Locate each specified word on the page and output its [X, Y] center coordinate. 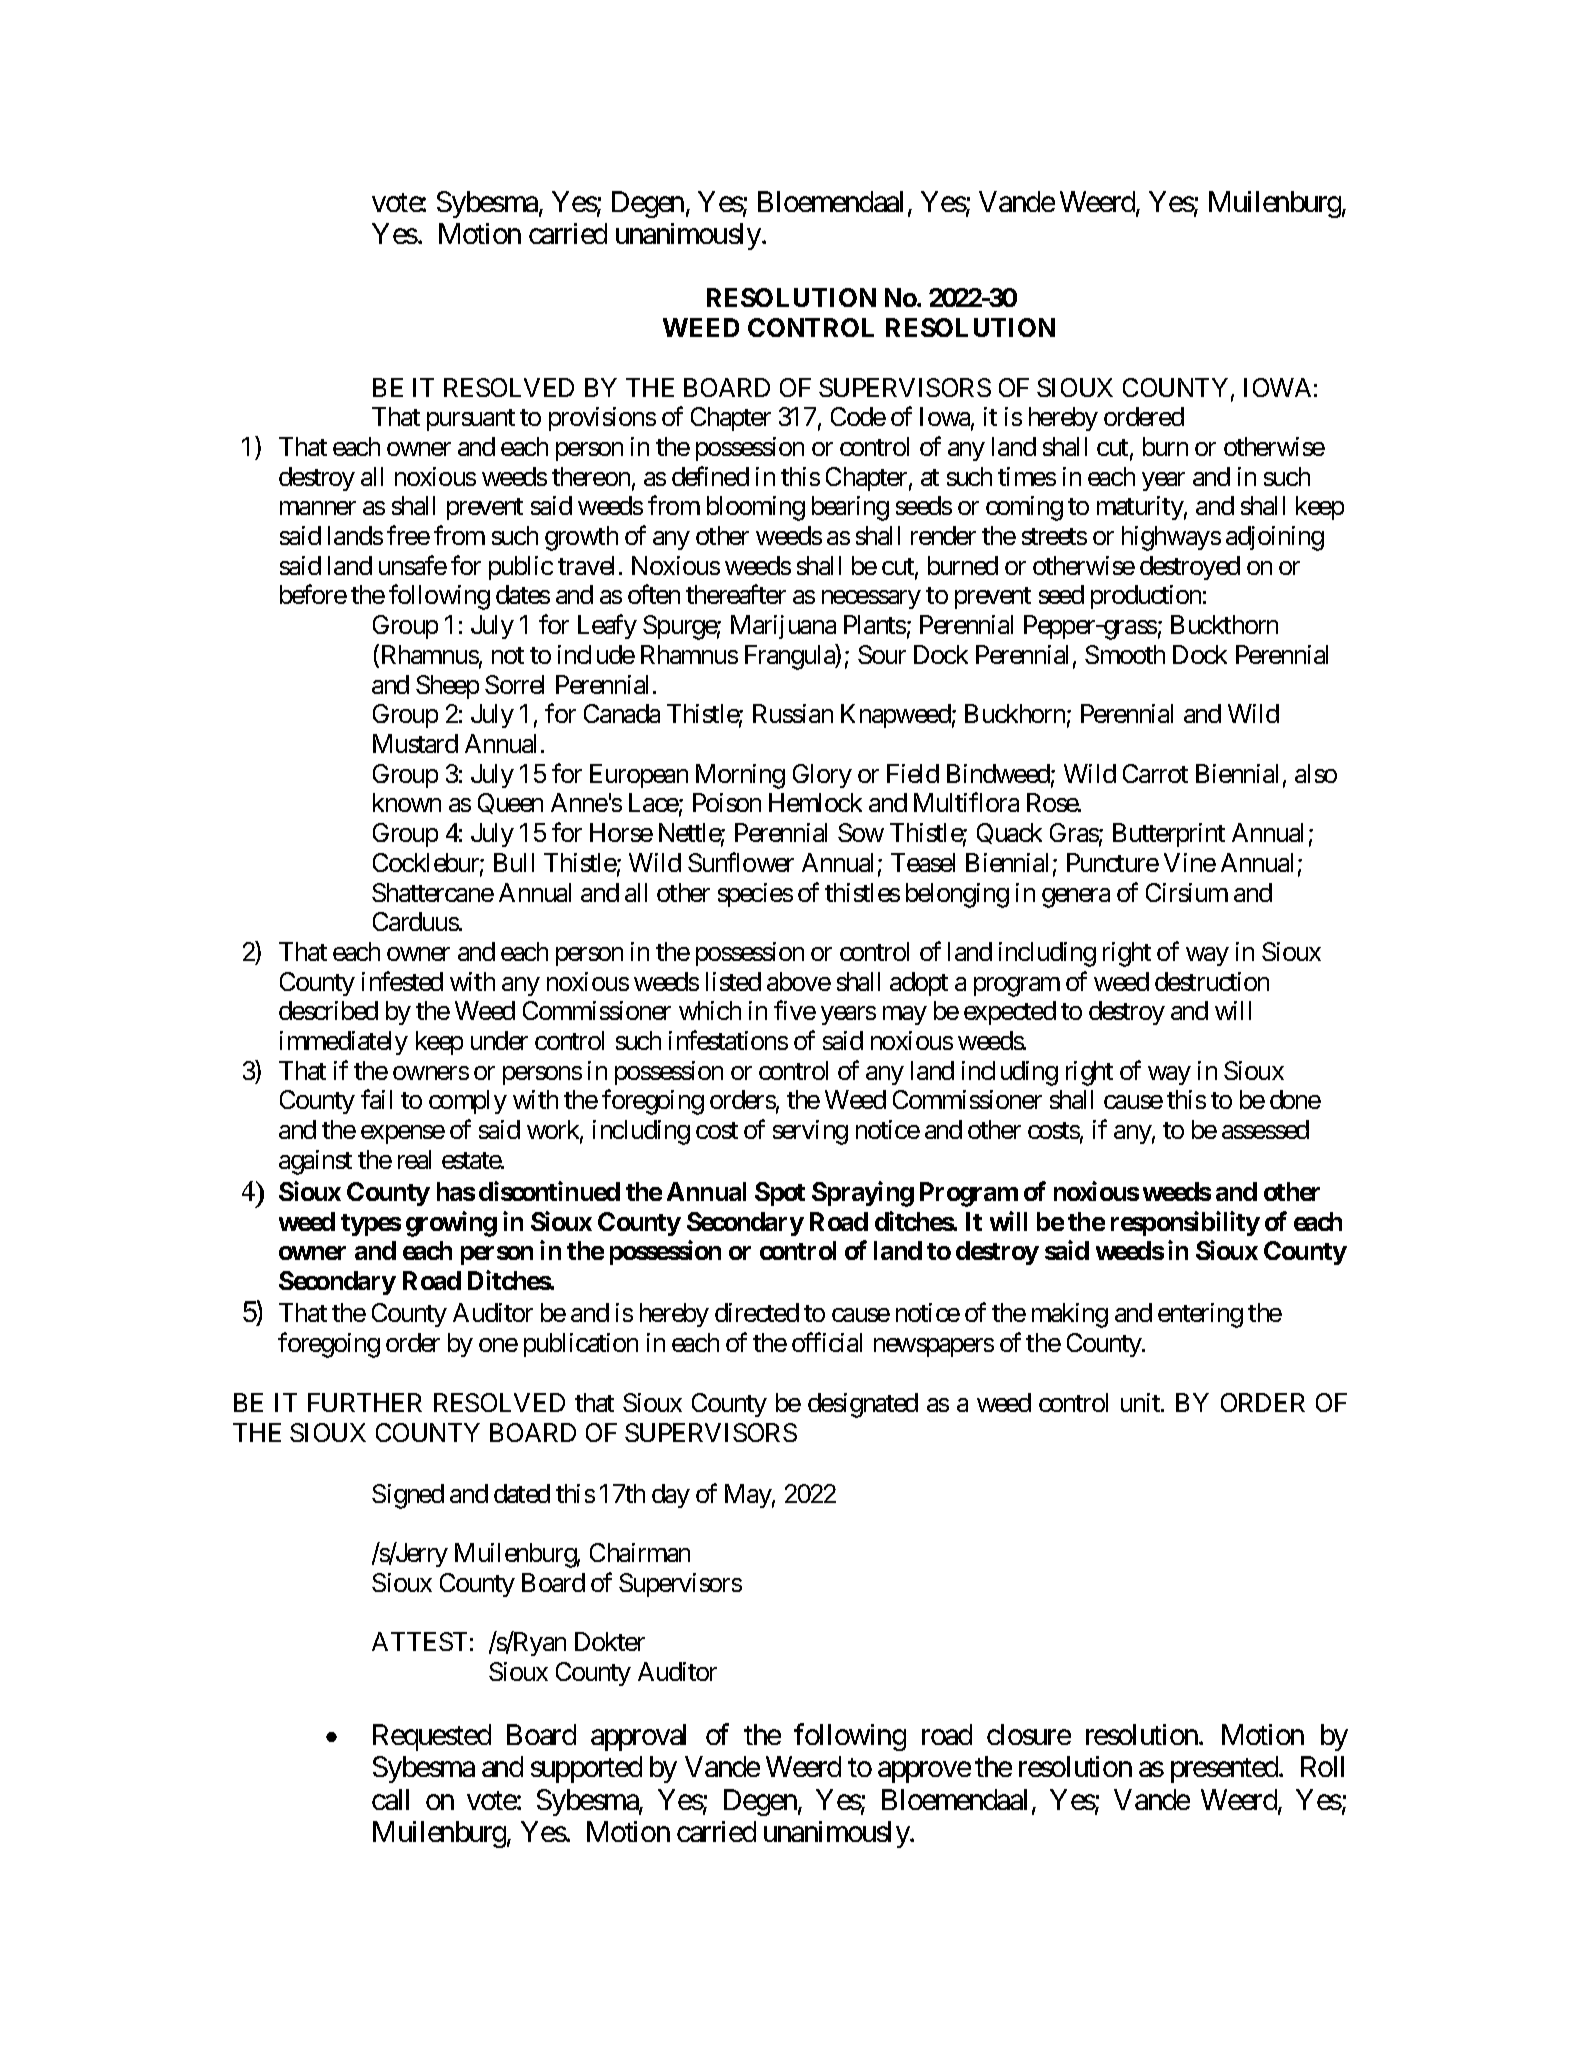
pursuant [471, 420]
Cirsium [1187, 892]
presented [1225, 1769]
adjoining [1275, 538]
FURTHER [365, 1402]
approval [638, 1737]
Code [858, 416]
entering [1200, 1315]
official [827, 1342]
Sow [861, 832]
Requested [432, 1737]
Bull [514, 862]
